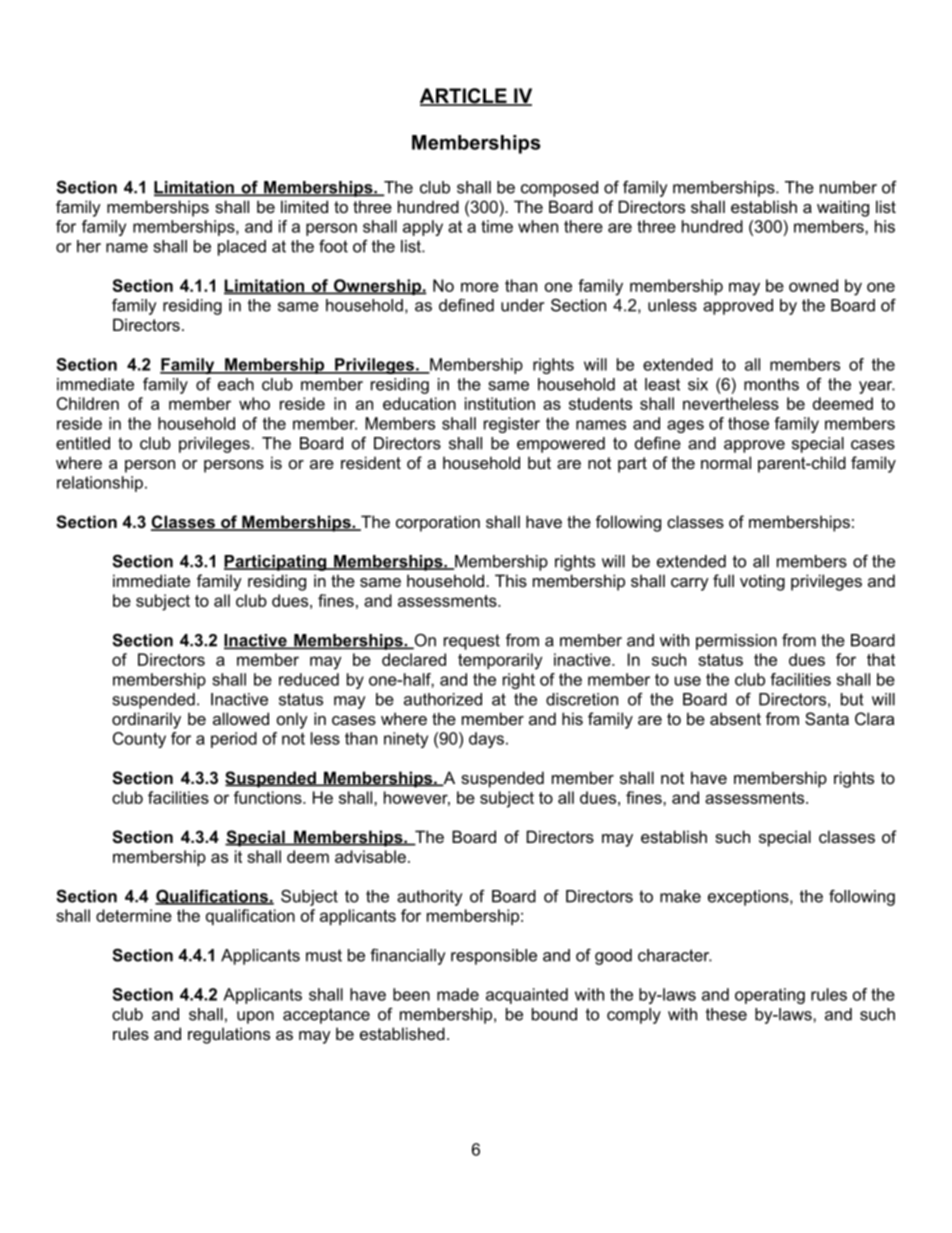 The width and height of the screenshot is (952, 1233). What do you see at coordinates (464, 97) in the screenshot?
I see `ARTICLE` at bounding box center [464, 97].
